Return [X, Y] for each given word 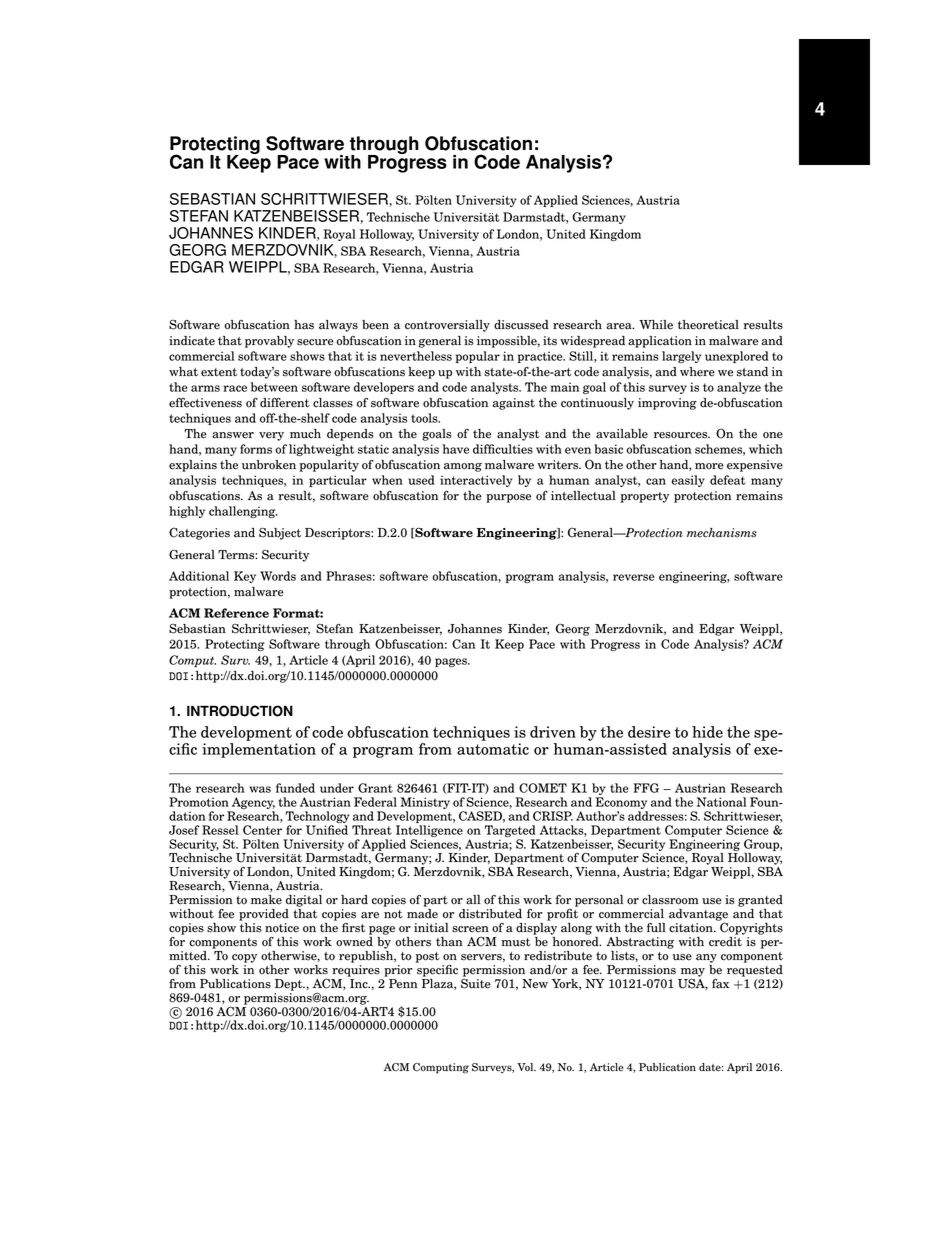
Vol [526, 1067]
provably [269, 342]
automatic [493, 749]
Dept [290, 985]
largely [681, 357]
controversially [447, 326]
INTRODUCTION [240, 711]
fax [720, 983]
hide [707, 732]
